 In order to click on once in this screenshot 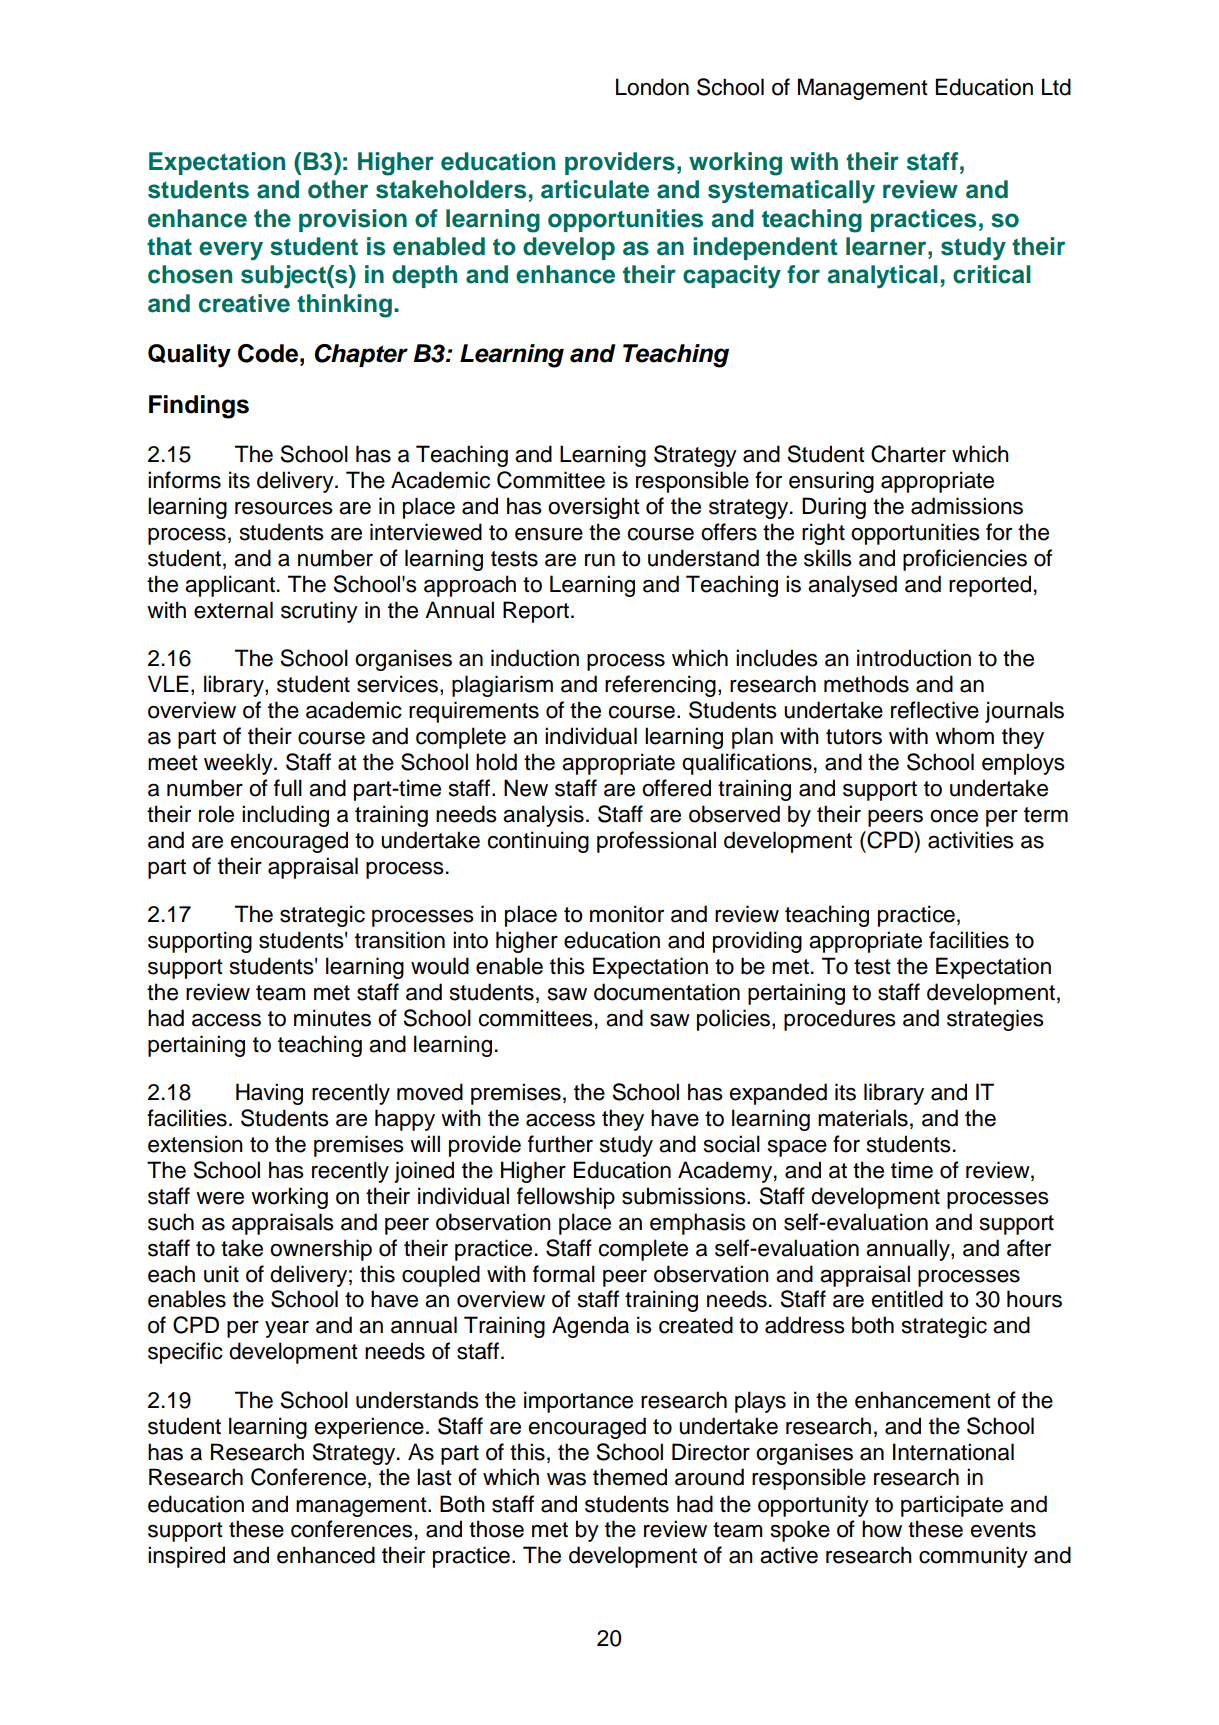, I will do `click(954, 816)`.
